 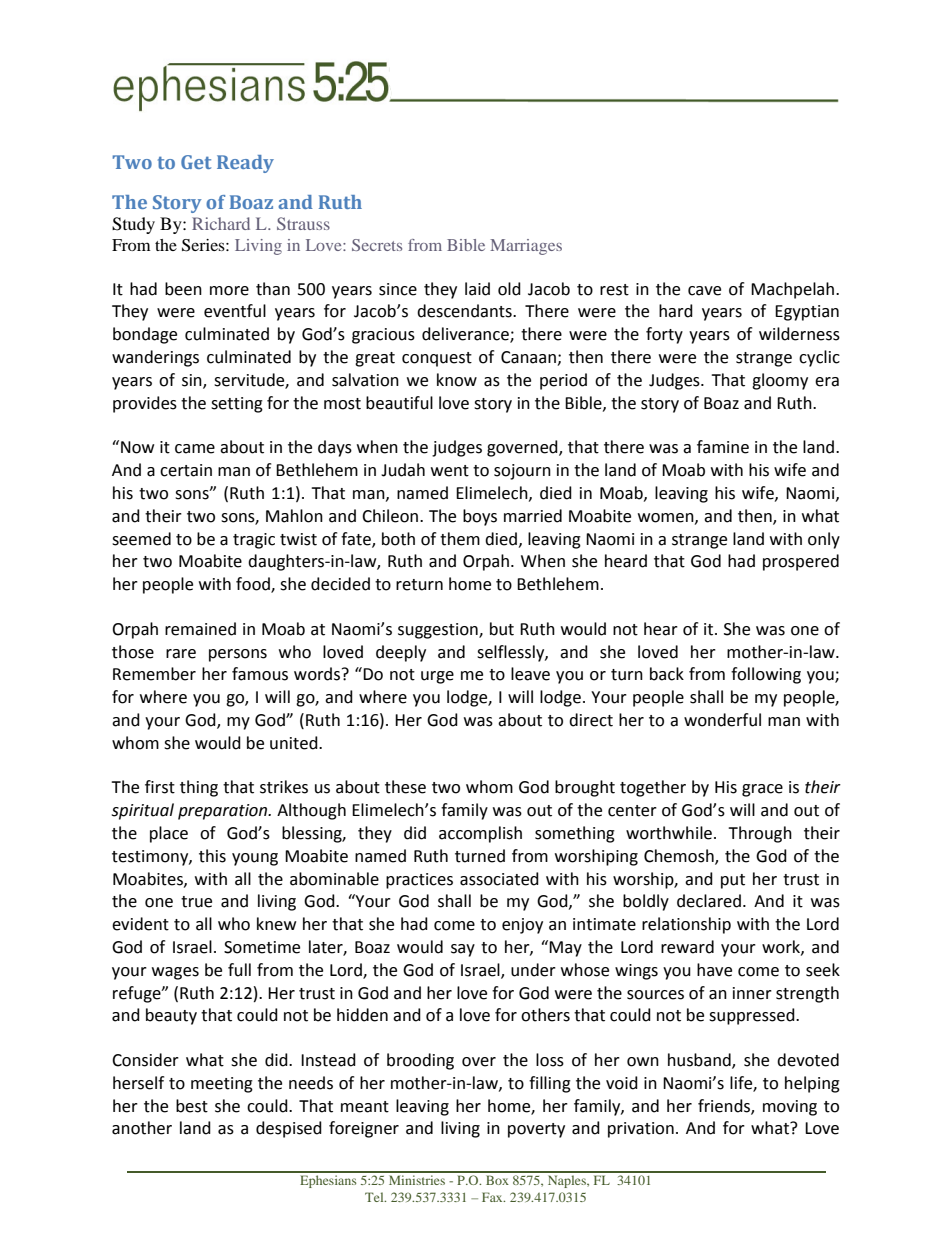 I want to click on women, so click(x=667, y=518).
